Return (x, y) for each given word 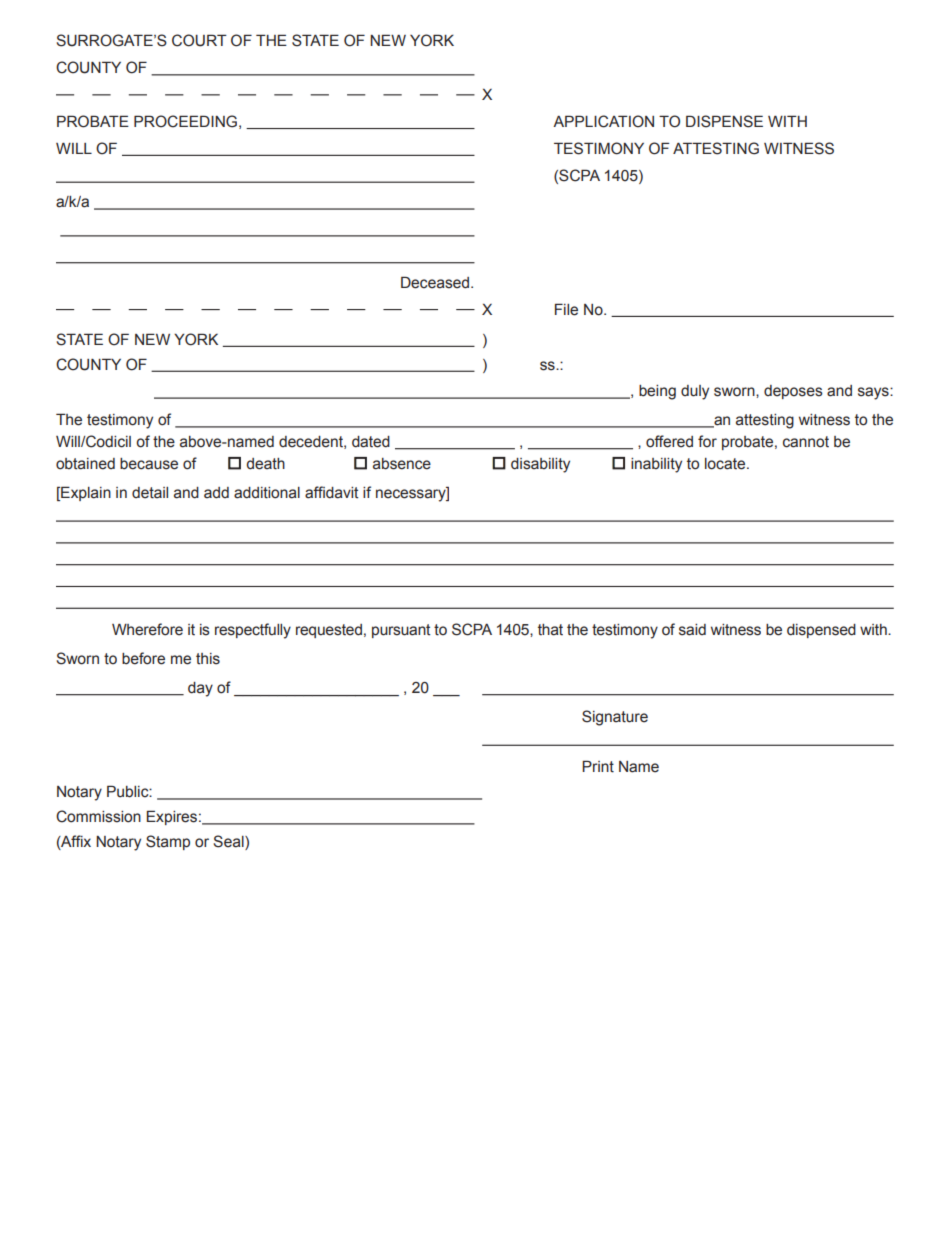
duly (695, 392)
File (566, 309)
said (692, 630)
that (550, 630)
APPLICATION (603, 121)
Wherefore (147, 629)
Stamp (168, 842)
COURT (199, 40)
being (657, 392)
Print (598, 766)
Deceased (435, 282)
